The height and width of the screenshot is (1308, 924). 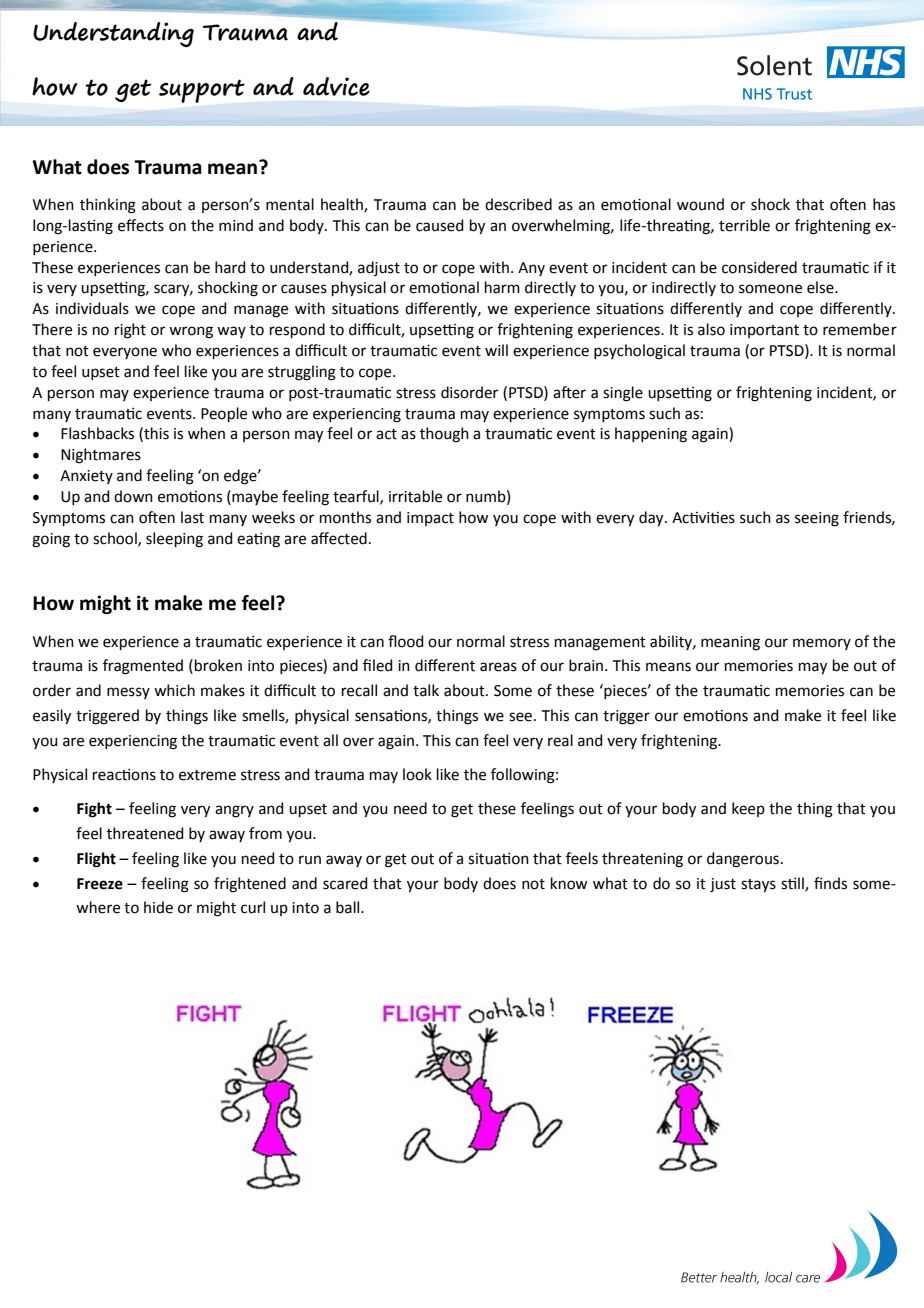 What do you see at coordinates (202, 91) in the screenshot?
I see `support` at bounding box center [202, 91].
